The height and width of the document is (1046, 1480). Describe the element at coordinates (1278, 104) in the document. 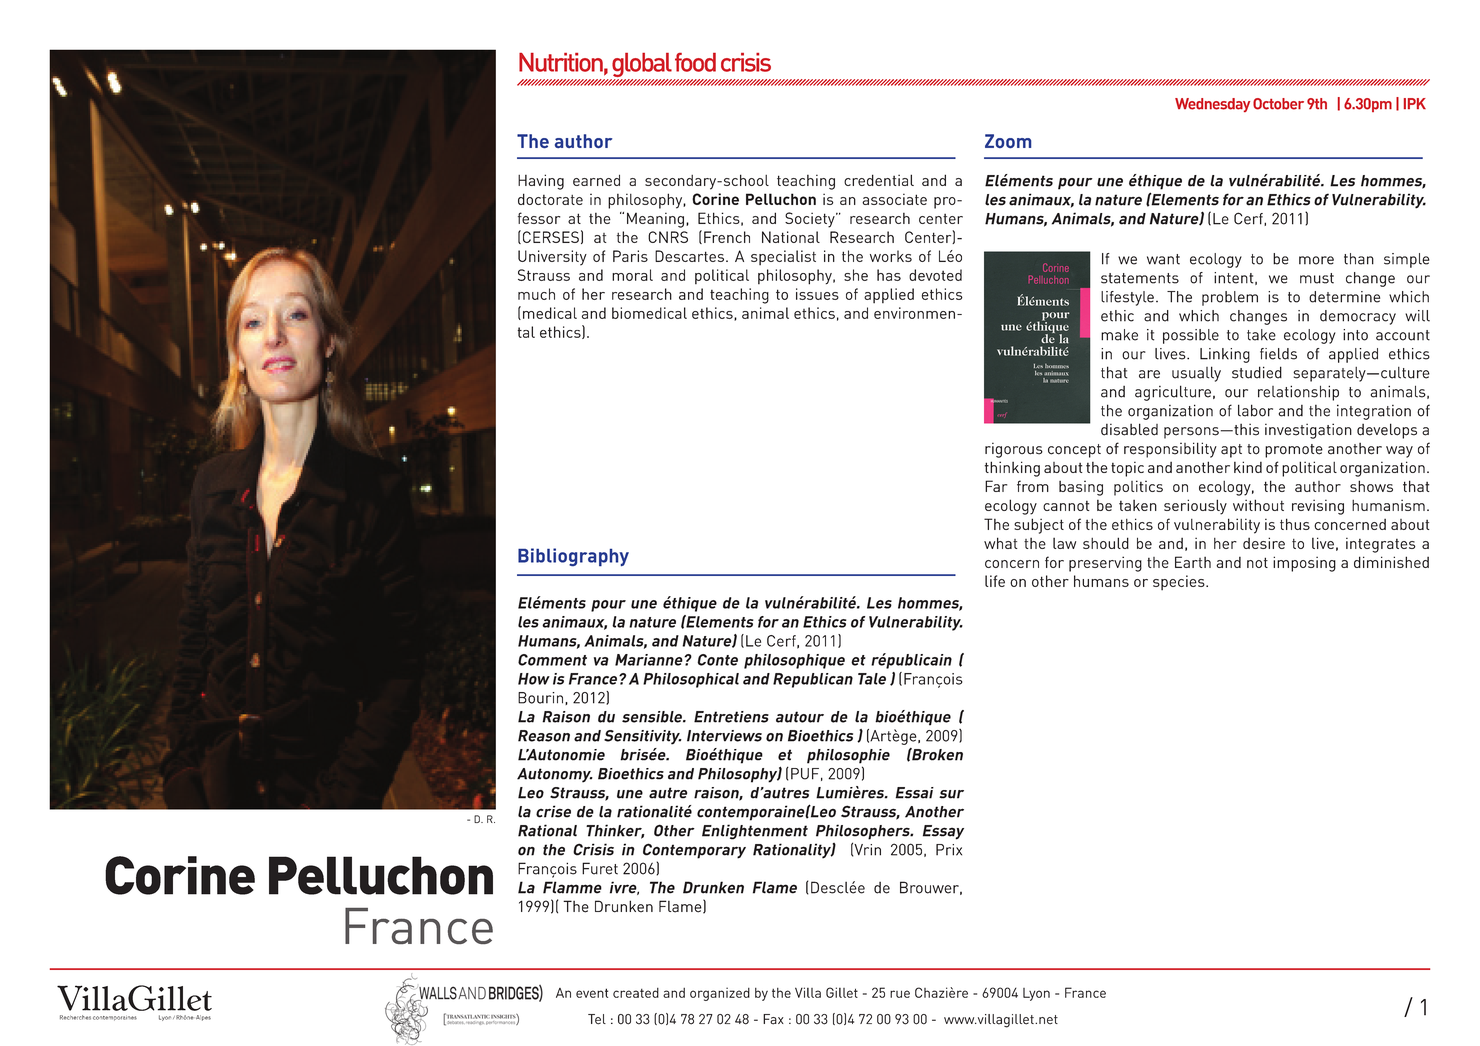

I see `October` at that location.
